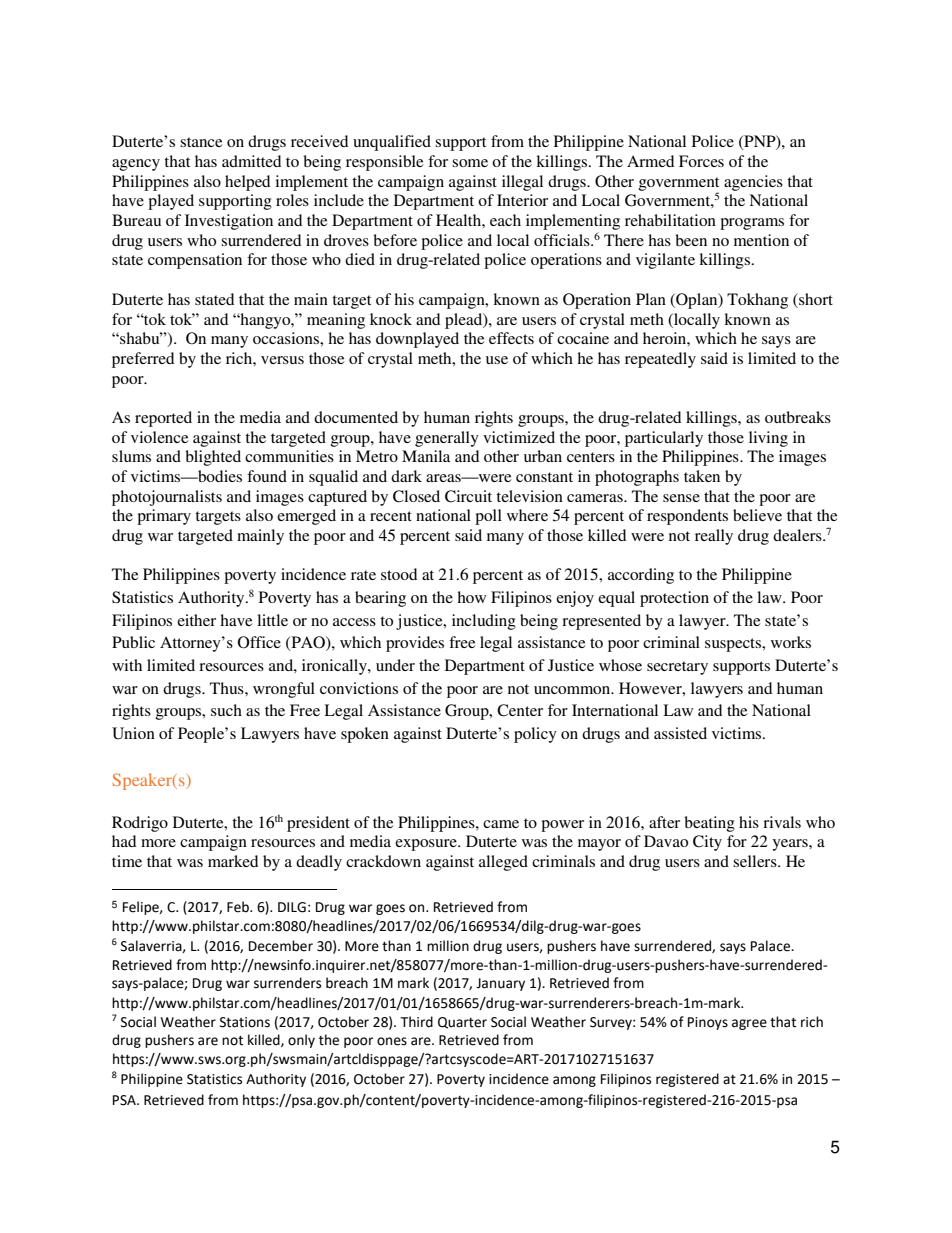 The height and width of the page is (1233, 952). Describe the element at coordinates (245, 1022) in the page. I see `Stations` at that location.
